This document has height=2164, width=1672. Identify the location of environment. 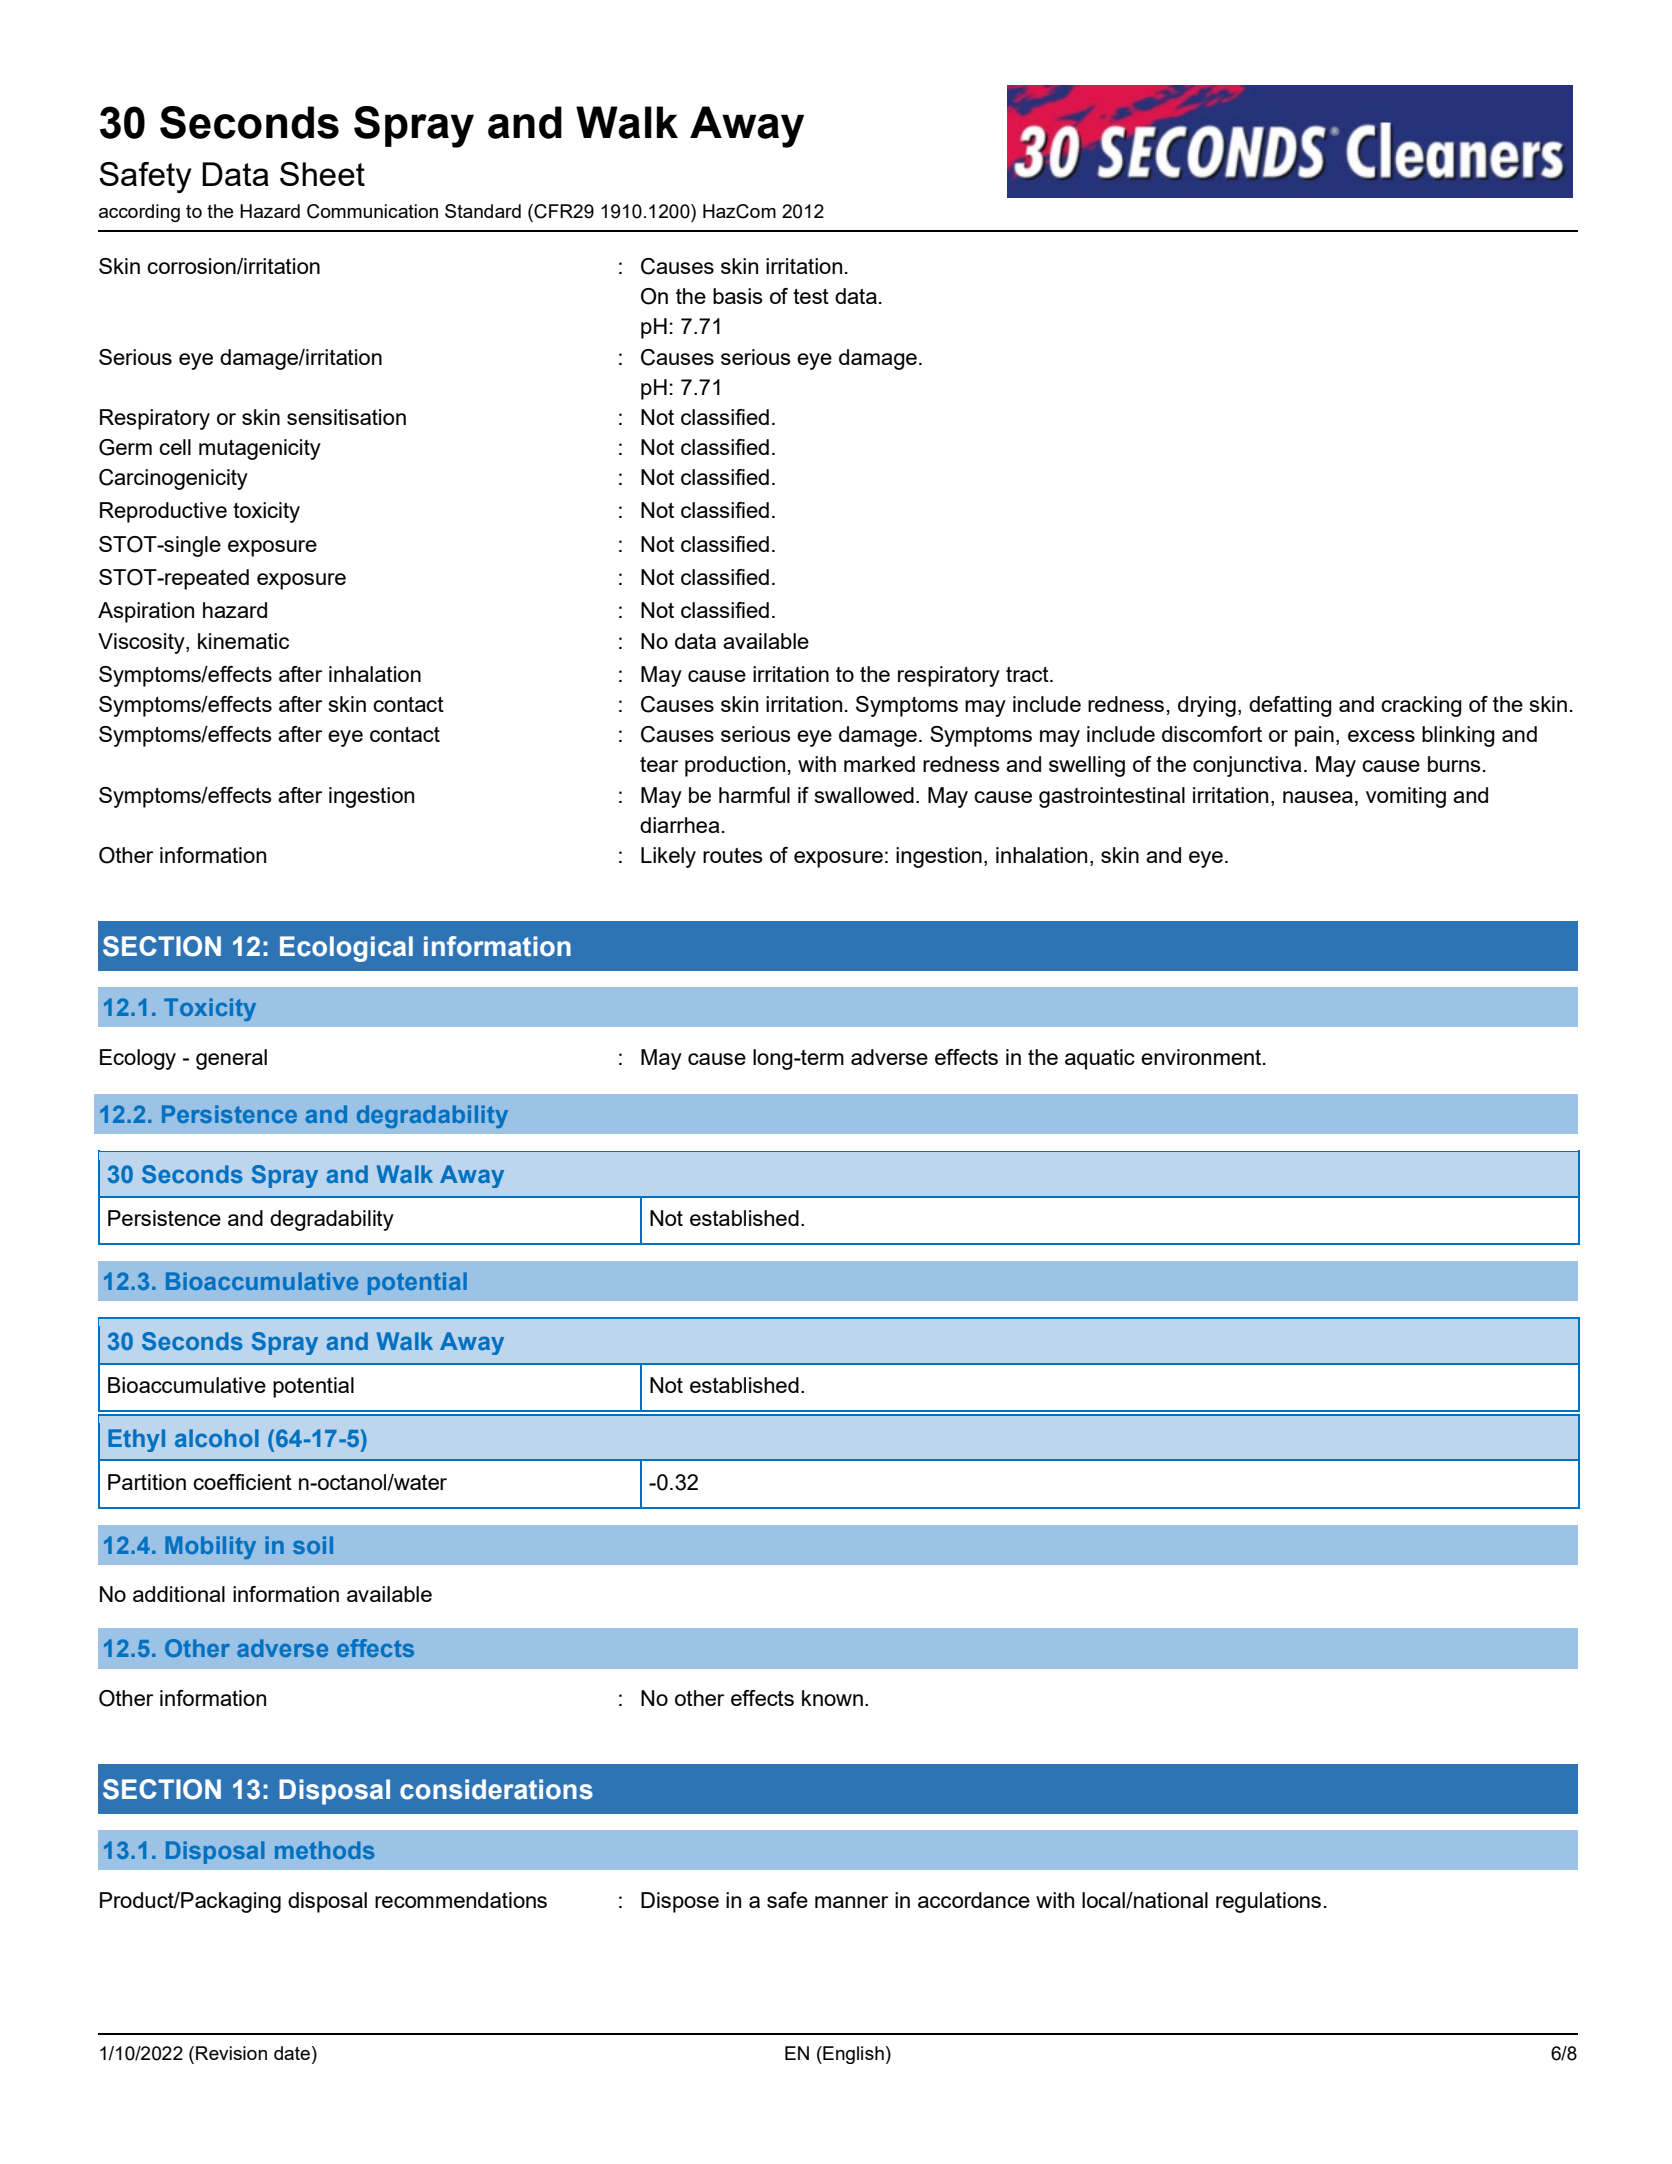
(1202, 1057).
